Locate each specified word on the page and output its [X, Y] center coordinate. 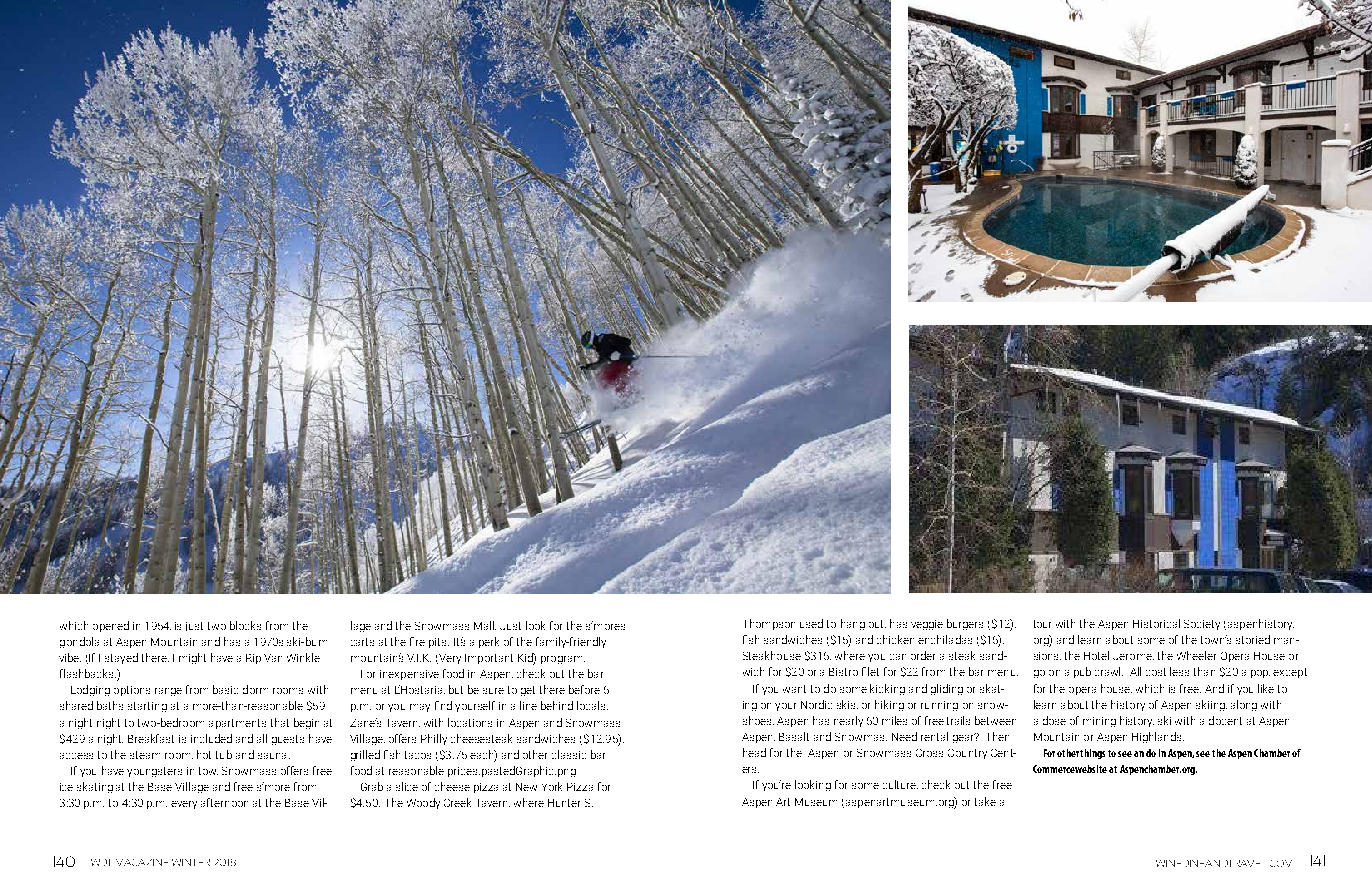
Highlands [1158, 737]
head [754, 752]
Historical [1156, 623]
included [211, 738]
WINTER [191, 862]
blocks [245, 625]
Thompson [770, 624]
